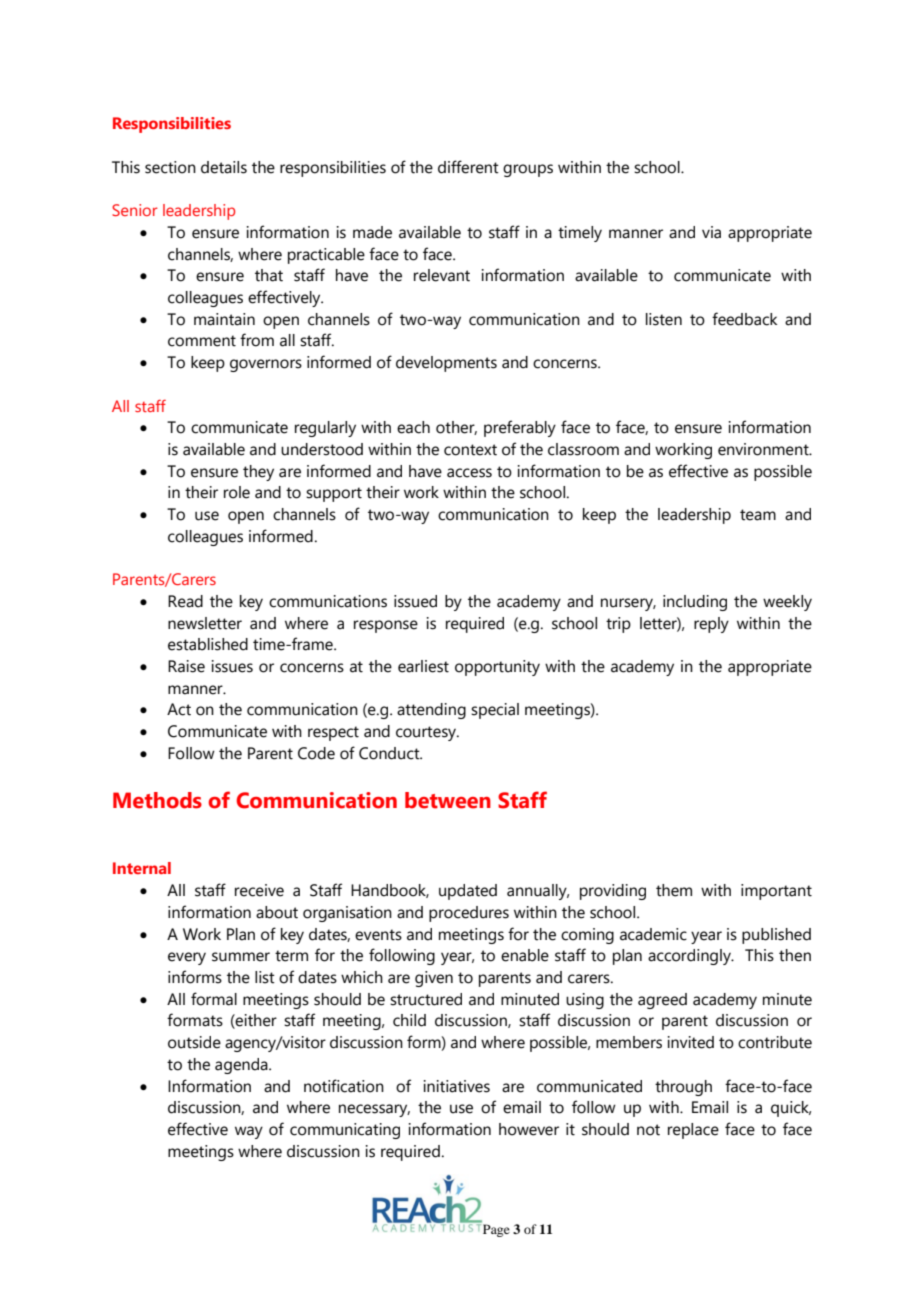 The image size is (924, 1308). I want to click on them, so click(674, 890).
